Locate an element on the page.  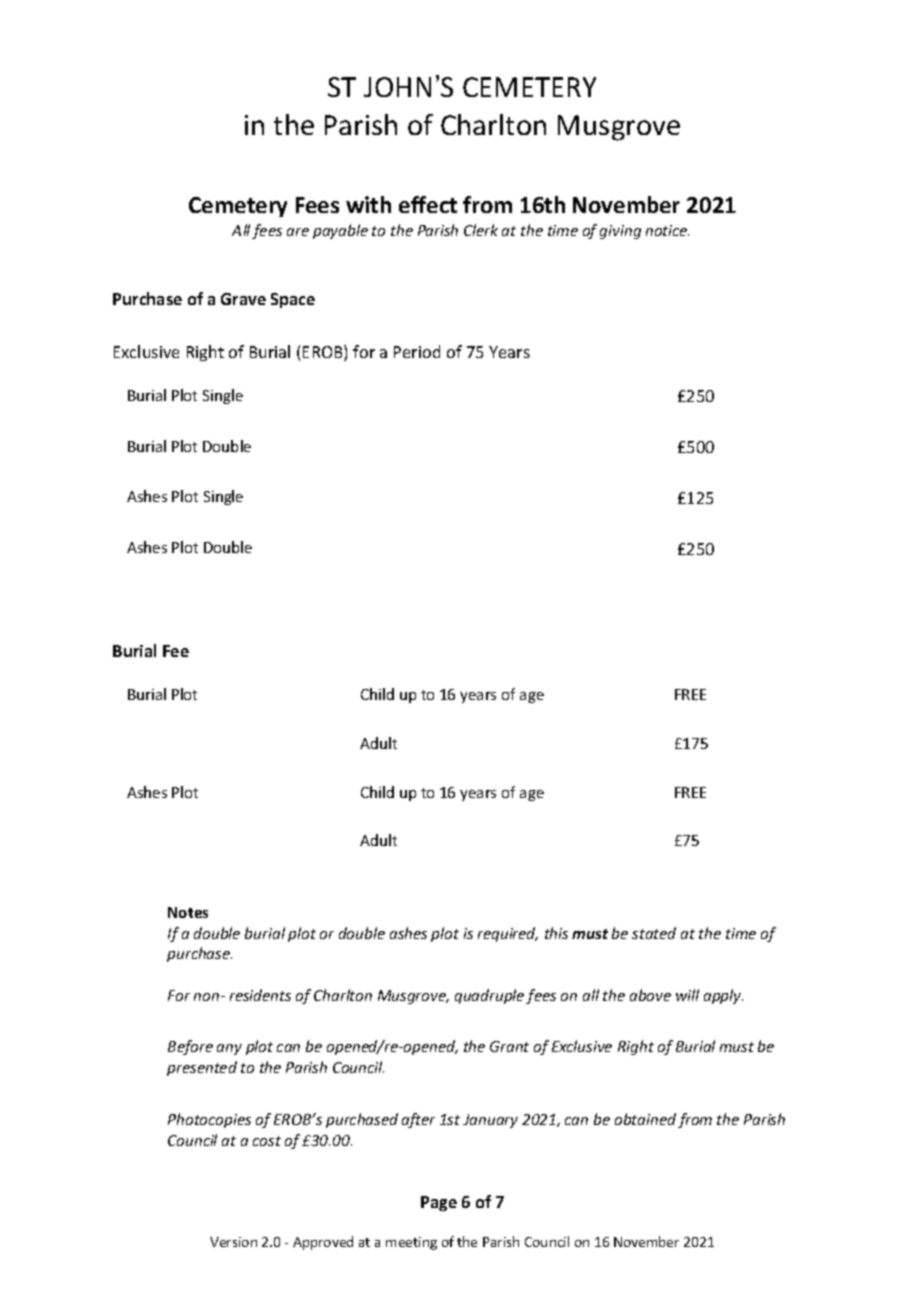
giving is located at coordinates (620, 232).
